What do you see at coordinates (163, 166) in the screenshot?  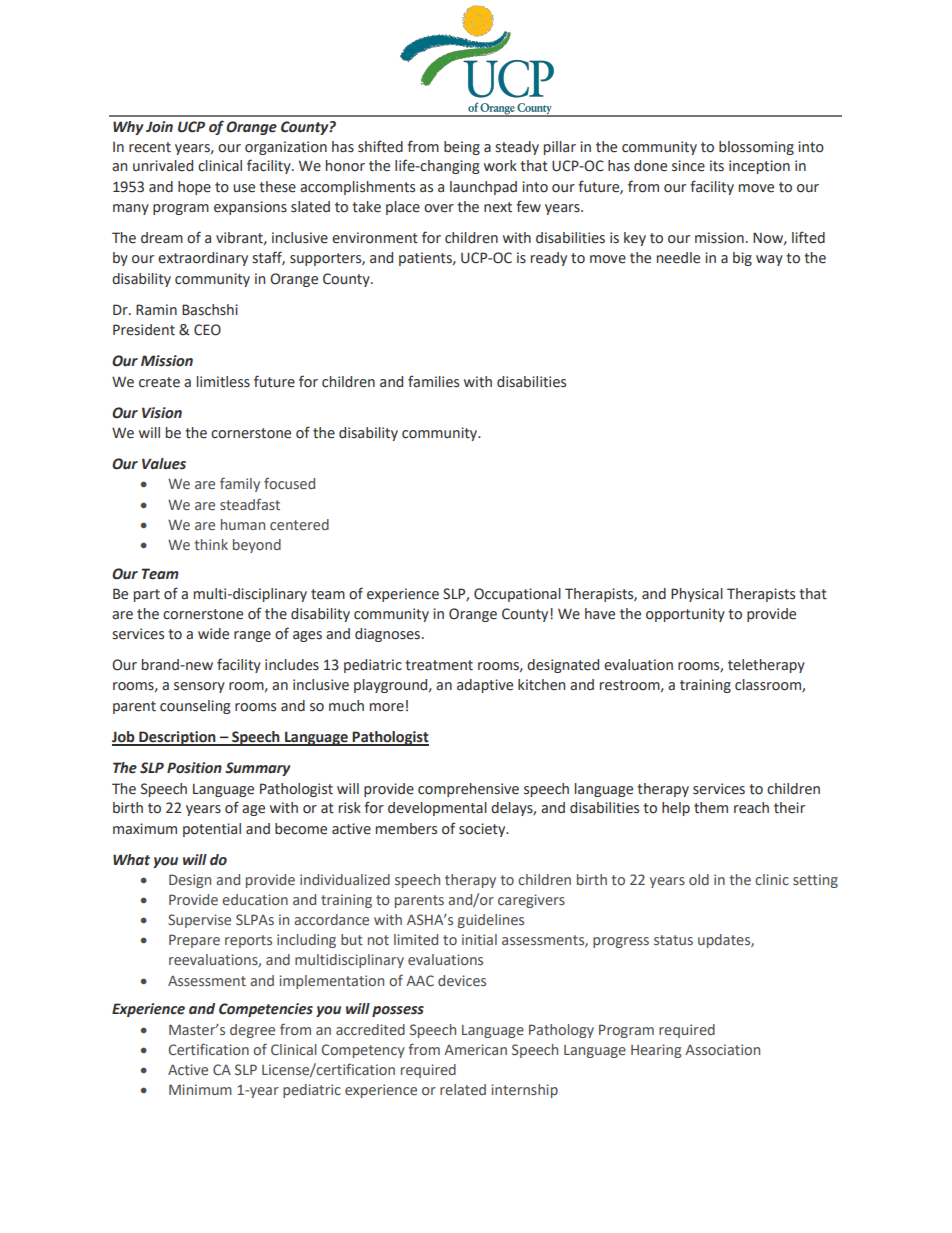 I see `unrivaled` at bounding box center [163, 166].
